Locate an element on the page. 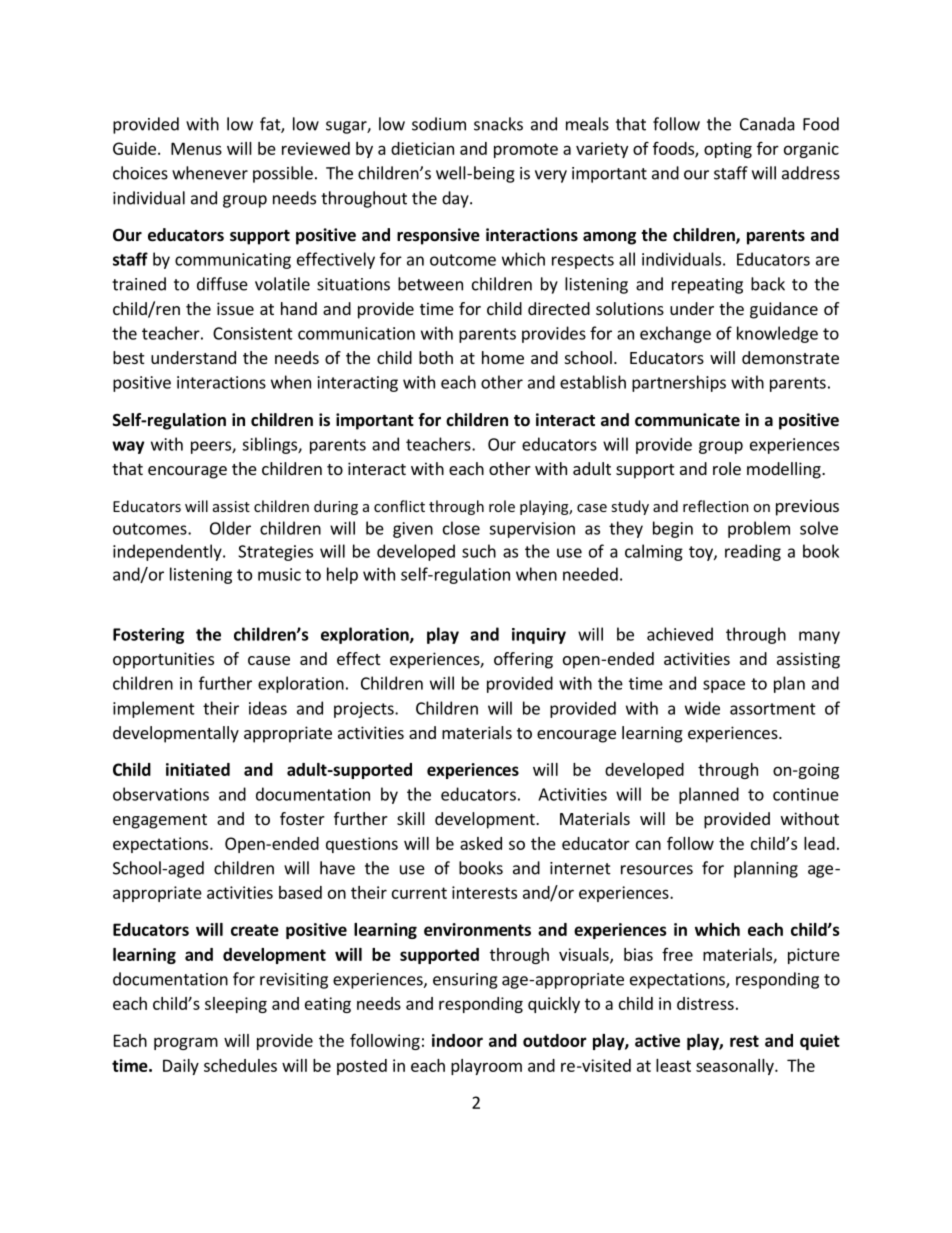 The width and height of the image is (952, 1233). projects is located at coordinates (365, 710).
